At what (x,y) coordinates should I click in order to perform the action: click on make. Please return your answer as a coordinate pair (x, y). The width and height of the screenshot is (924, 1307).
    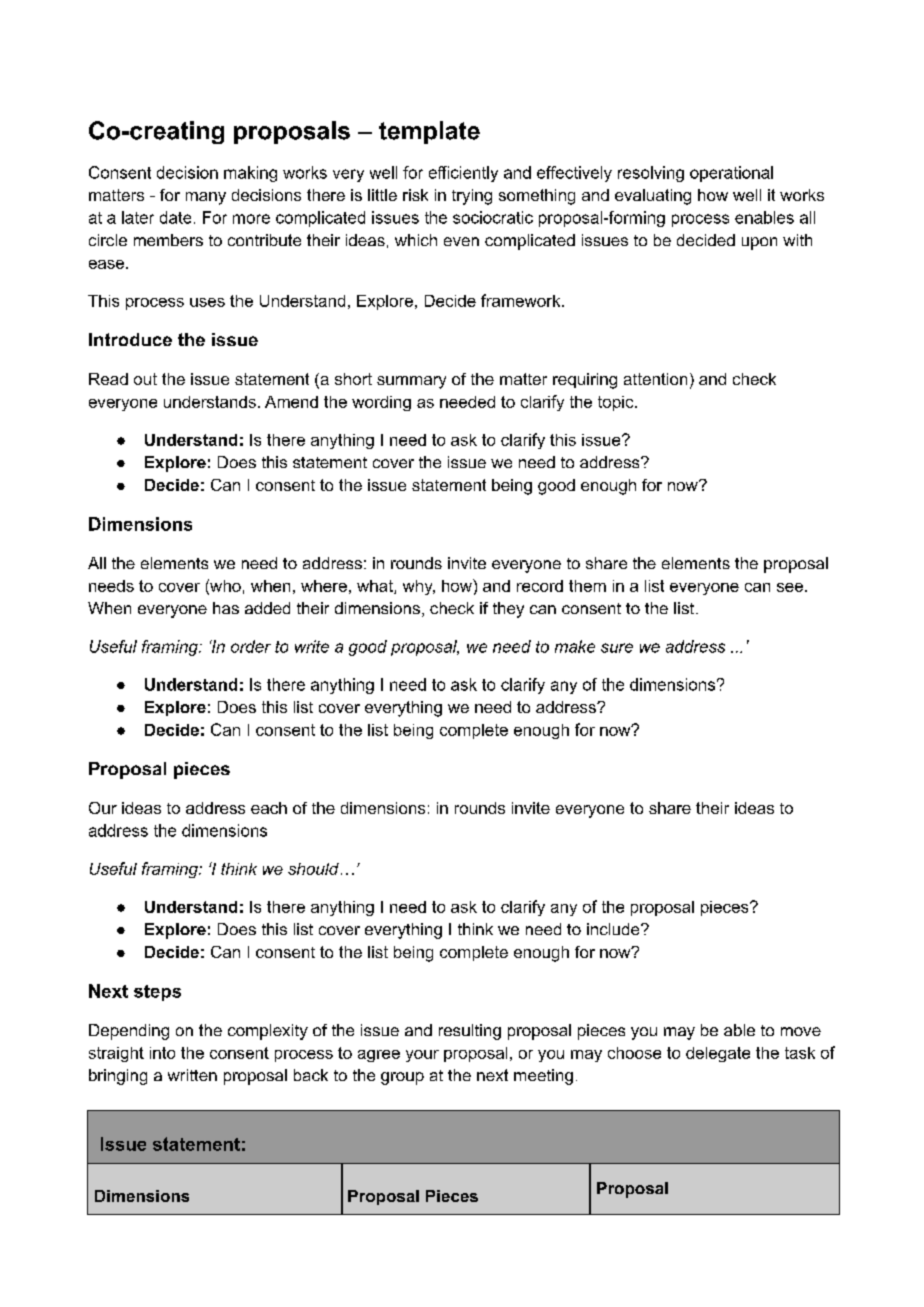
    Looking at the image, I should click on (575, 646).
